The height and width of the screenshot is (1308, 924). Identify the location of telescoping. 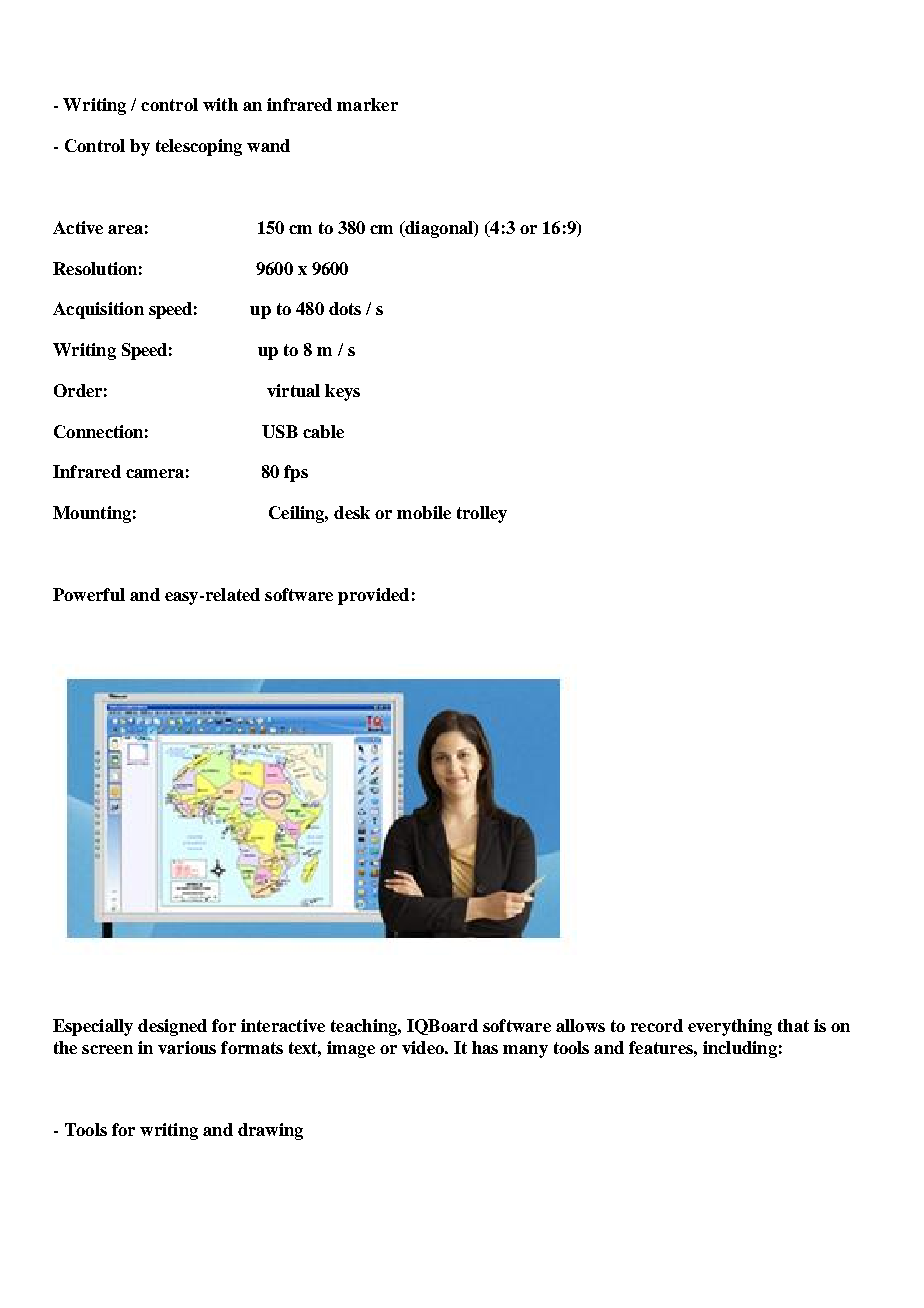
(199, 147).
